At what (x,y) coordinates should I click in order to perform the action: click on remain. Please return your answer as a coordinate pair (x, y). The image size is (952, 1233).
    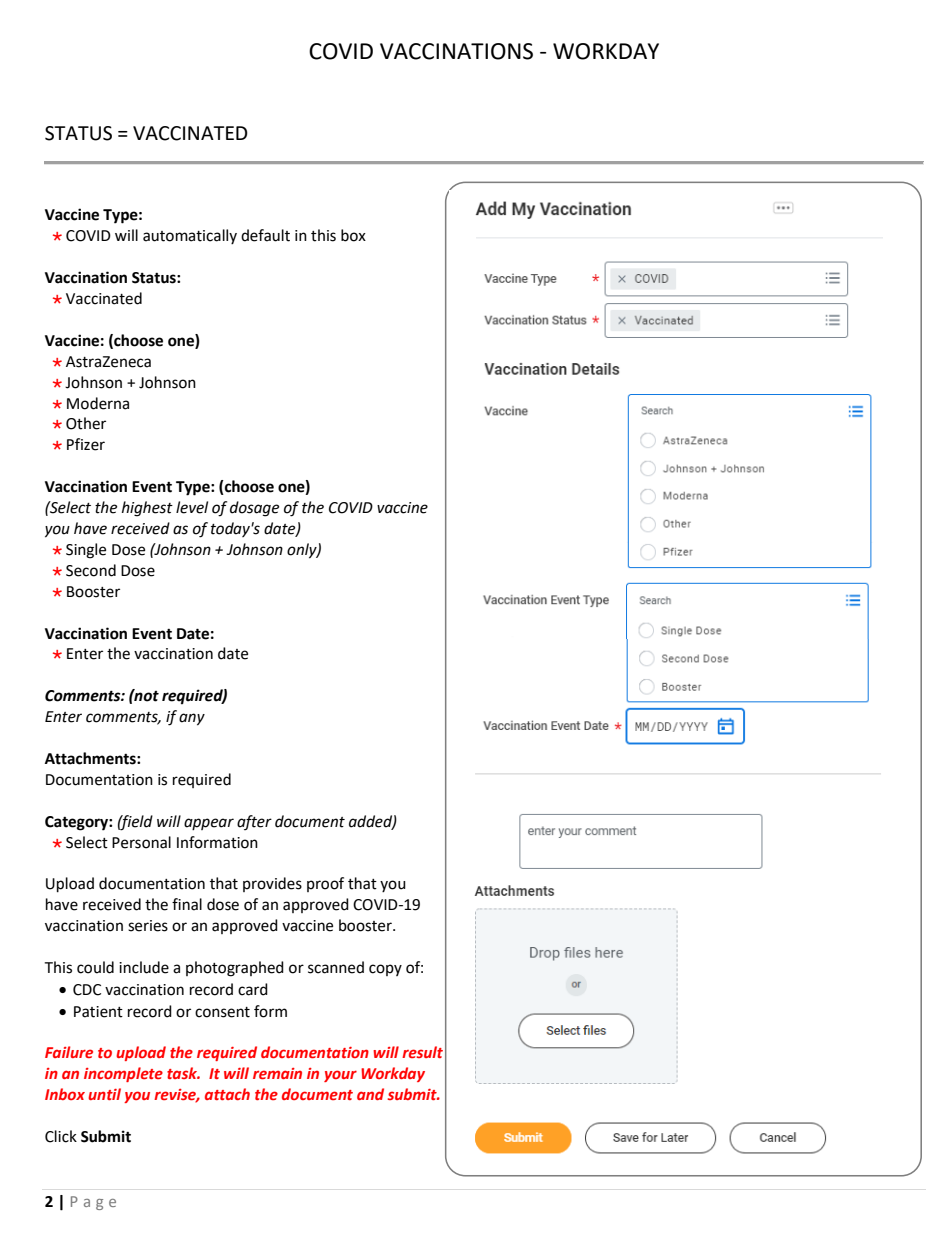
    Looking at the image, I should click on (277, 1073).
